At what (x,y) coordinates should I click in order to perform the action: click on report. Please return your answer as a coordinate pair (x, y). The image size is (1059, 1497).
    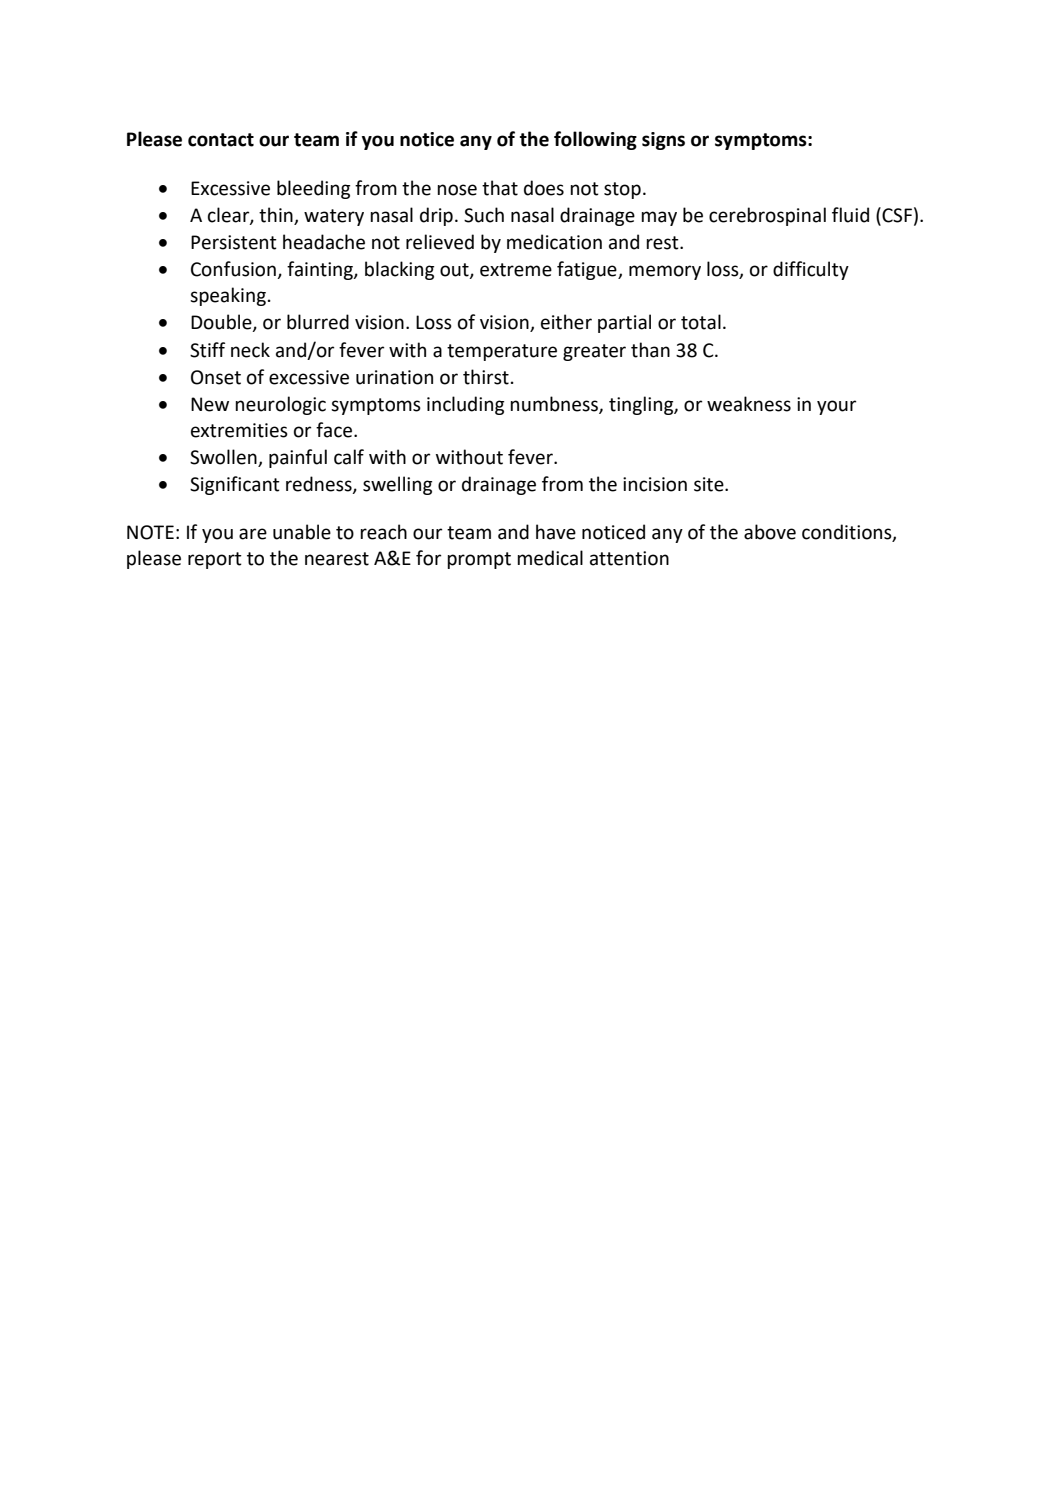
    Looking at the image, I should click on (215, 560).
